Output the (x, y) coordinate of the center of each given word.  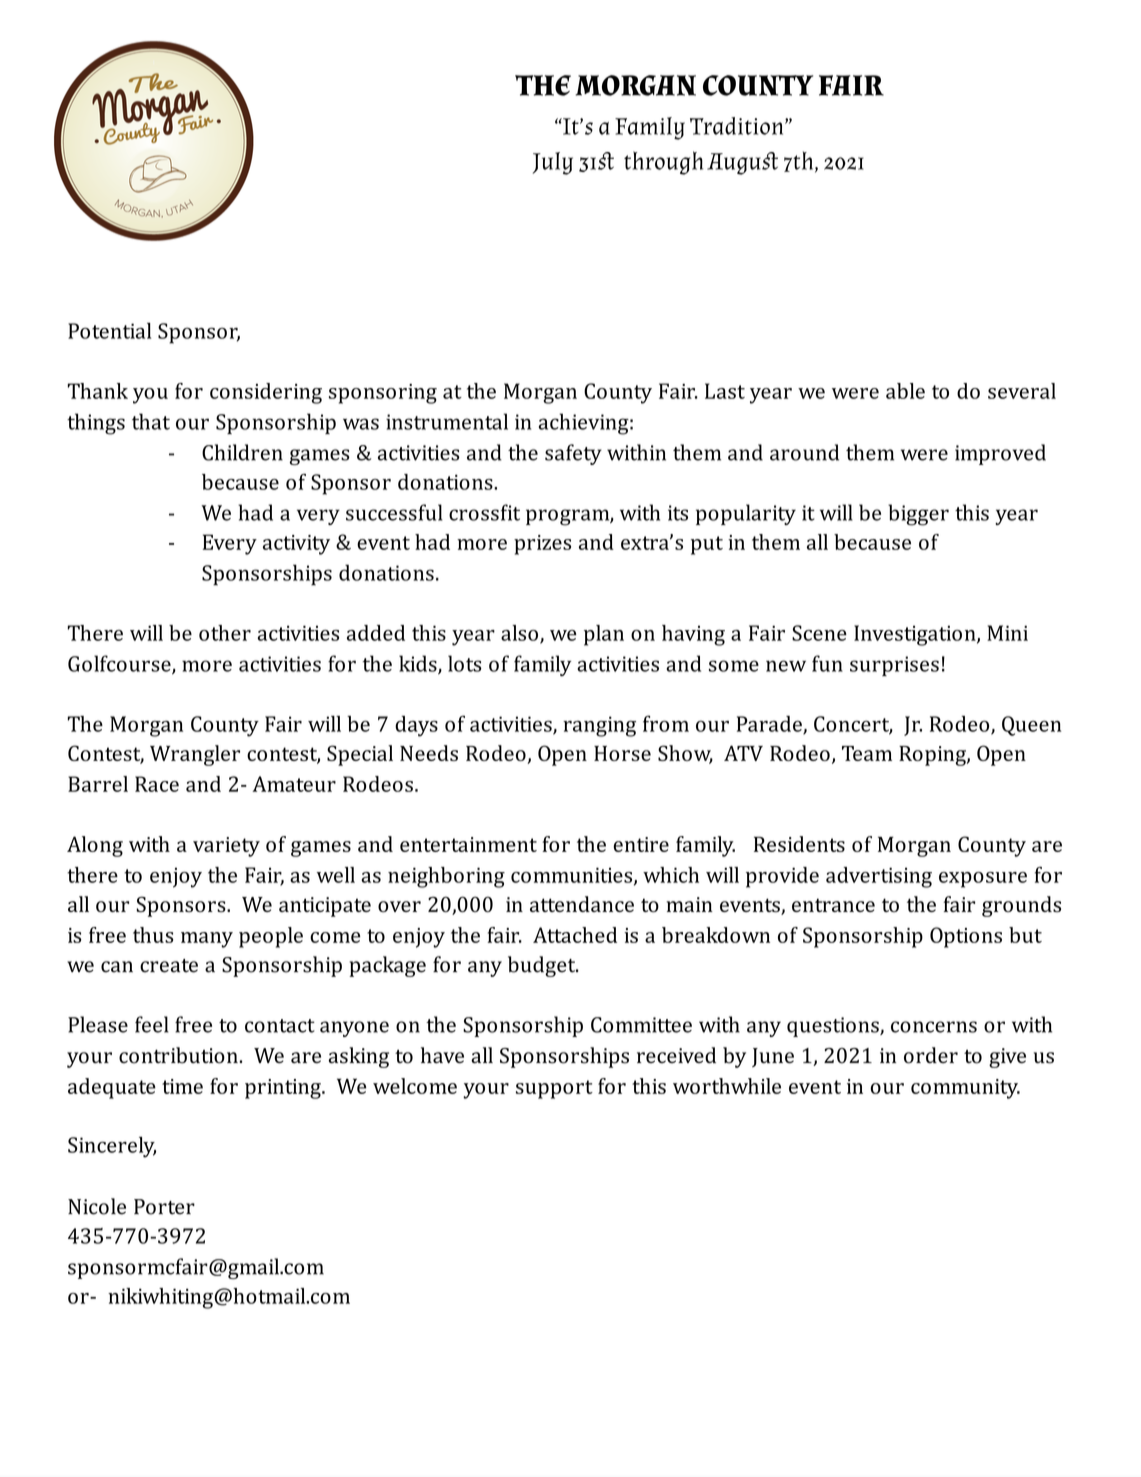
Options (966, 937)
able (905, 391)
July (553, 163)
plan (604, 635)
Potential (109, 331)
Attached (575, 935)
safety (573, 454)
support (554, 1089)
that (151, 421)
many (207, 940)
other (225, 633)
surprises (894, 666)
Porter (164, 1207)
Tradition (738, 126)
